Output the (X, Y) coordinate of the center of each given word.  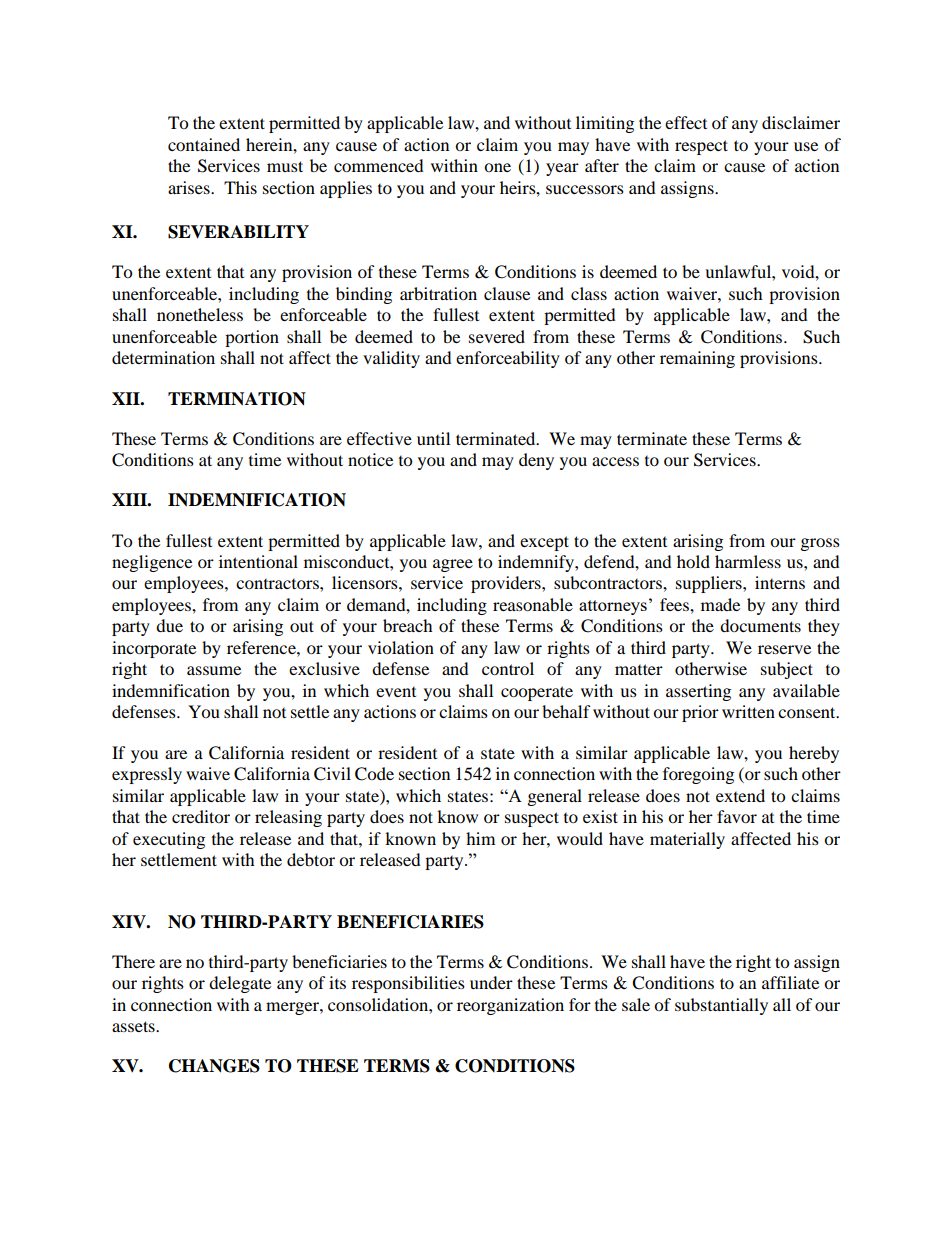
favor (737, 816)
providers (507, 584)
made (720, 604)
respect (701, 147)
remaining (697, 359)
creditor (201, 816)
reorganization (510, 1006)
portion (252, 338)
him (480, 838)
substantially (721, 1006)
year (562, 169)
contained (204, 144)
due (169, 625)
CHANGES (214, 1066)
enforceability (508, 359)
